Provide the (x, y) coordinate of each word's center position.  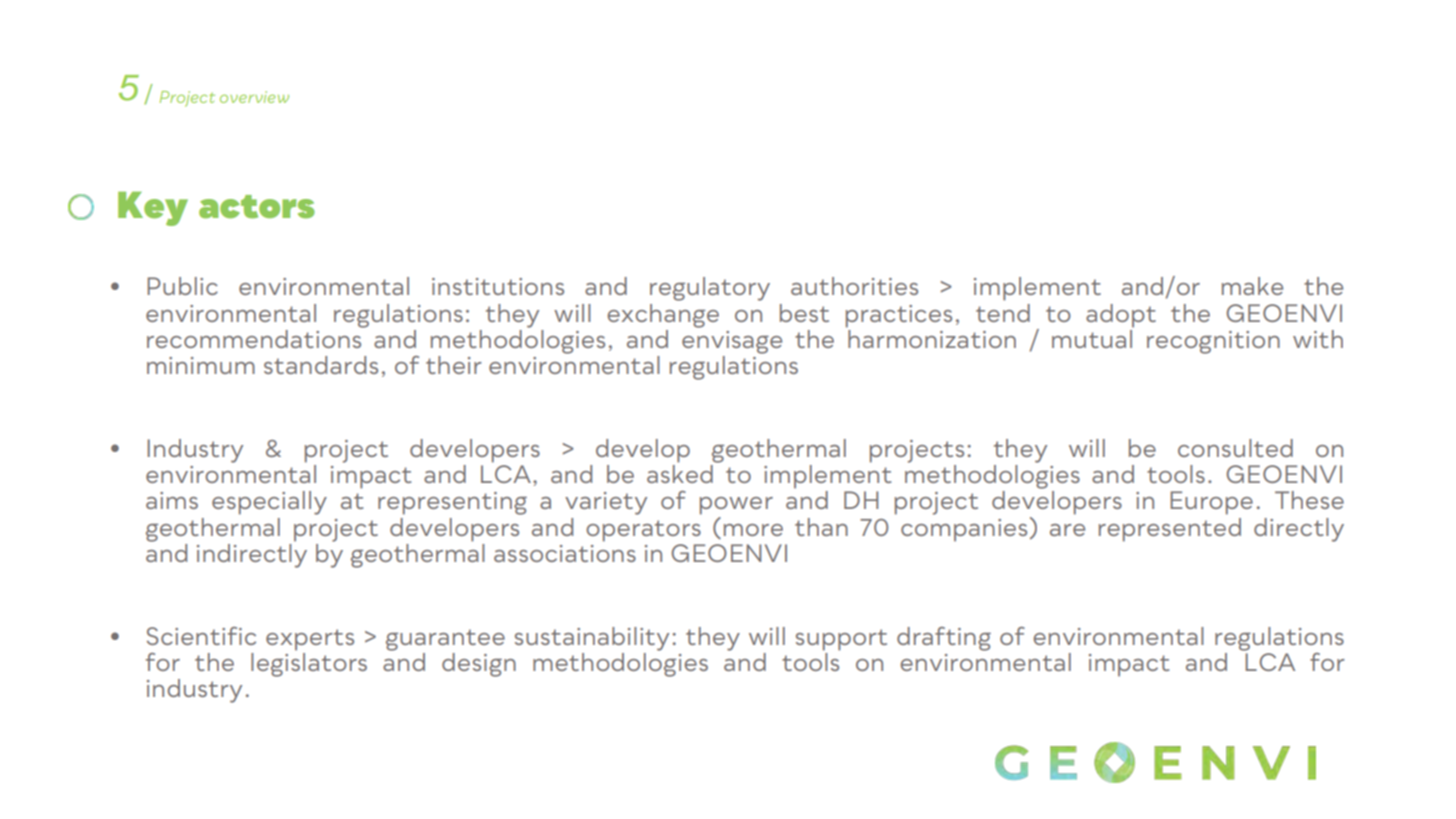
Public (182, 286)
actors (257, 207)
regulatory (710, 289)
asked (680, 474)
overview (254, 97)
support (841, 640)
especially (269, 503)
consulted (1235, 448)
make (1252, 286)
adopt (1121, 316)
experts (310, 640)
